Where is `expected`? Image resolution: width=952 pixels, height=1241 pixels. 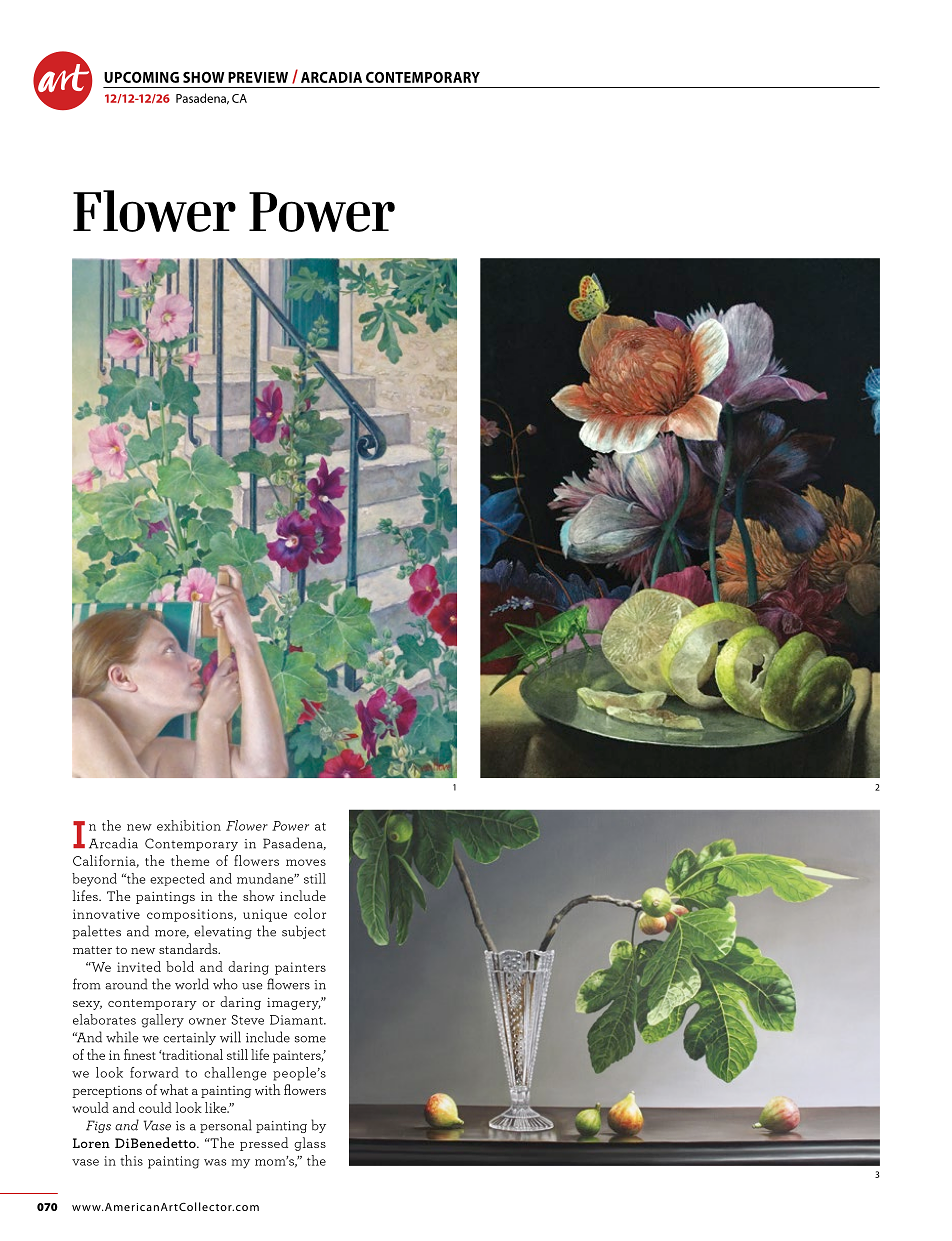 expected is located at coordinates (177, 879).
